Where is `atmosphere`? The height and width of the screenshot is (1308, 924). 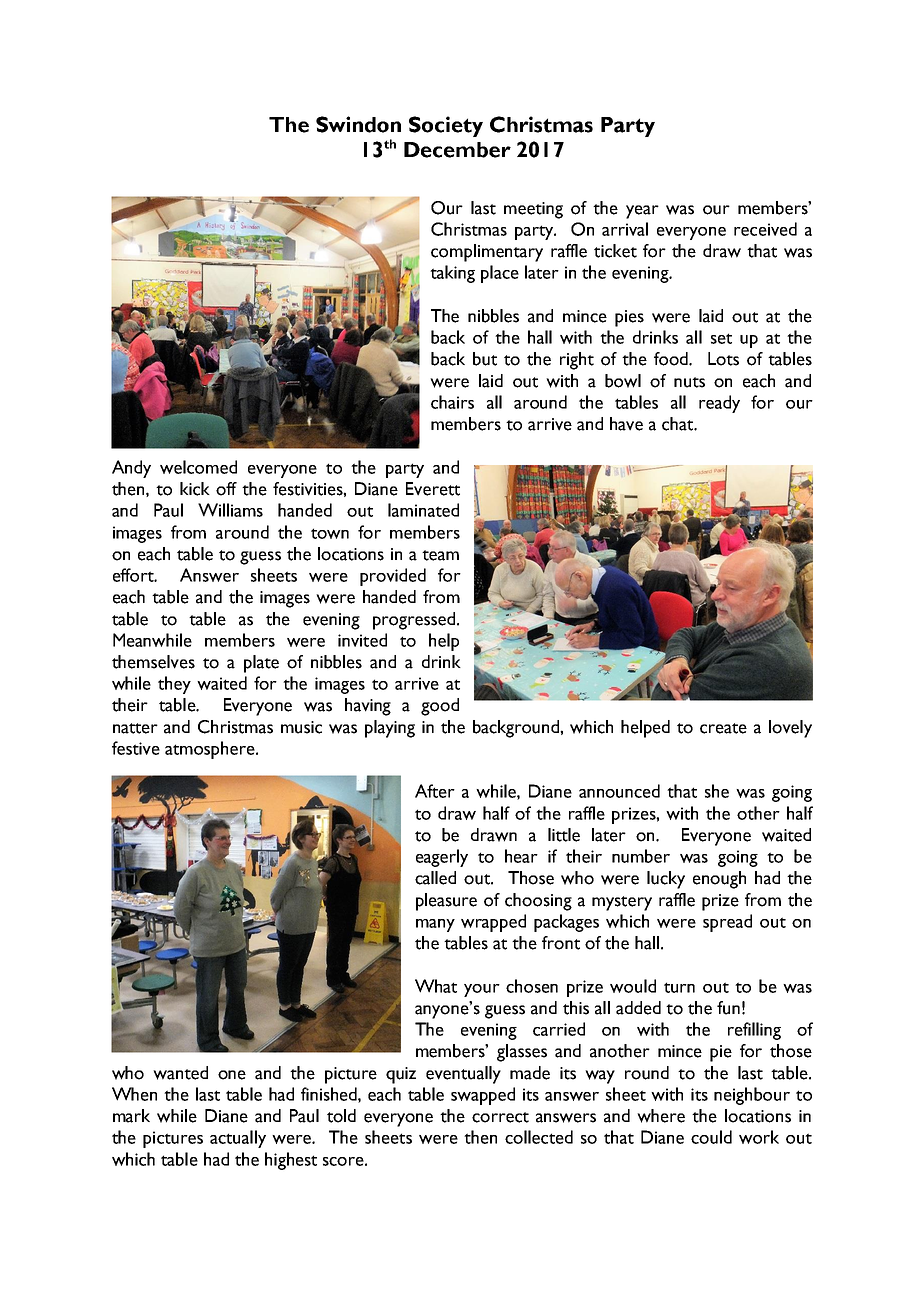
atmosphere is located at coordinates (211, 750).
